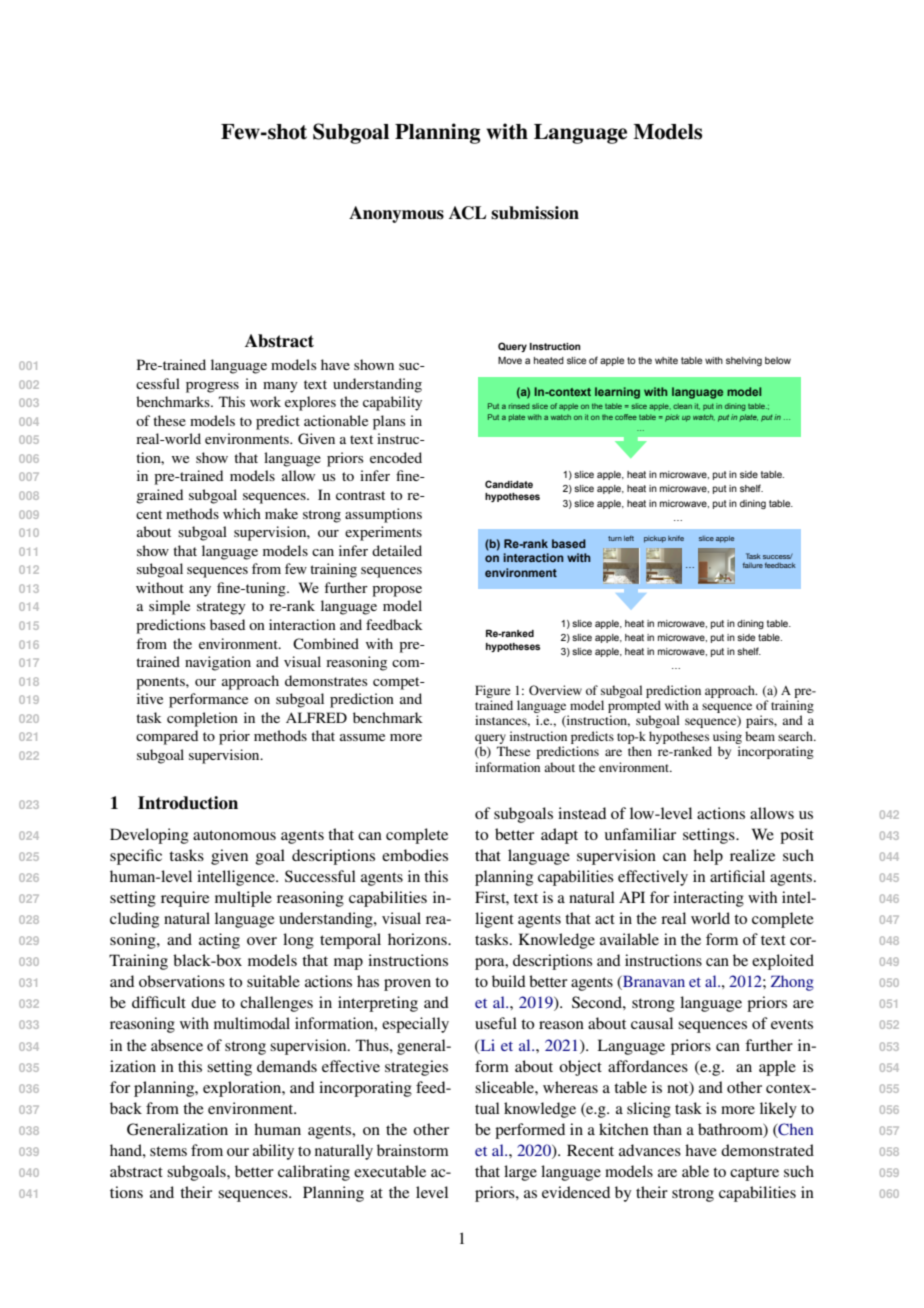 The width and height of the page is (924, 1308). What do you see at coordinates (682, 406) in the page?
I see `clean` at bounding box center [682, 406].
